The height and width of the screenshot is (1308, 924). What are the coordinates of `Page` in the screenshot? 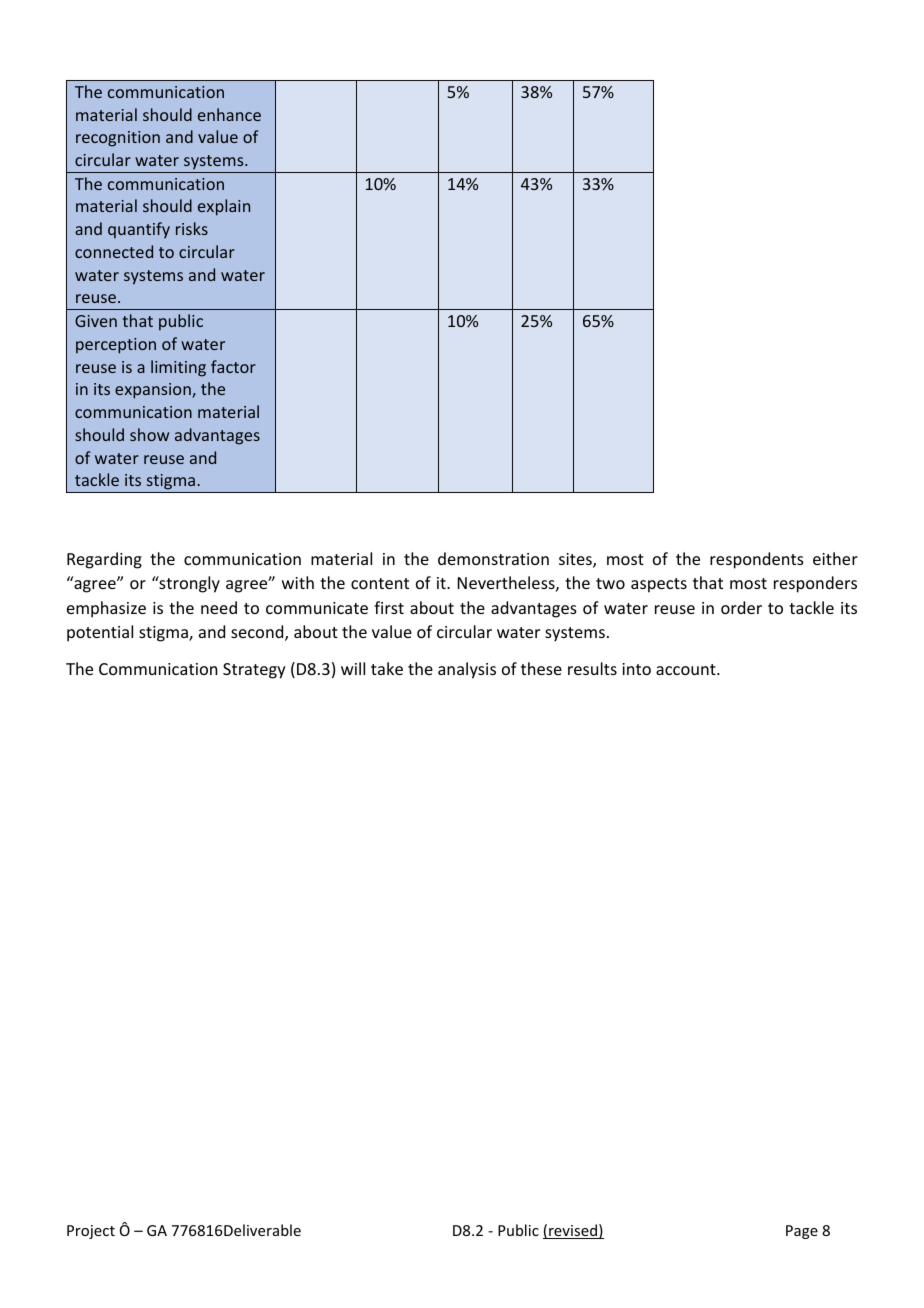 It's located at (802, 1232).
